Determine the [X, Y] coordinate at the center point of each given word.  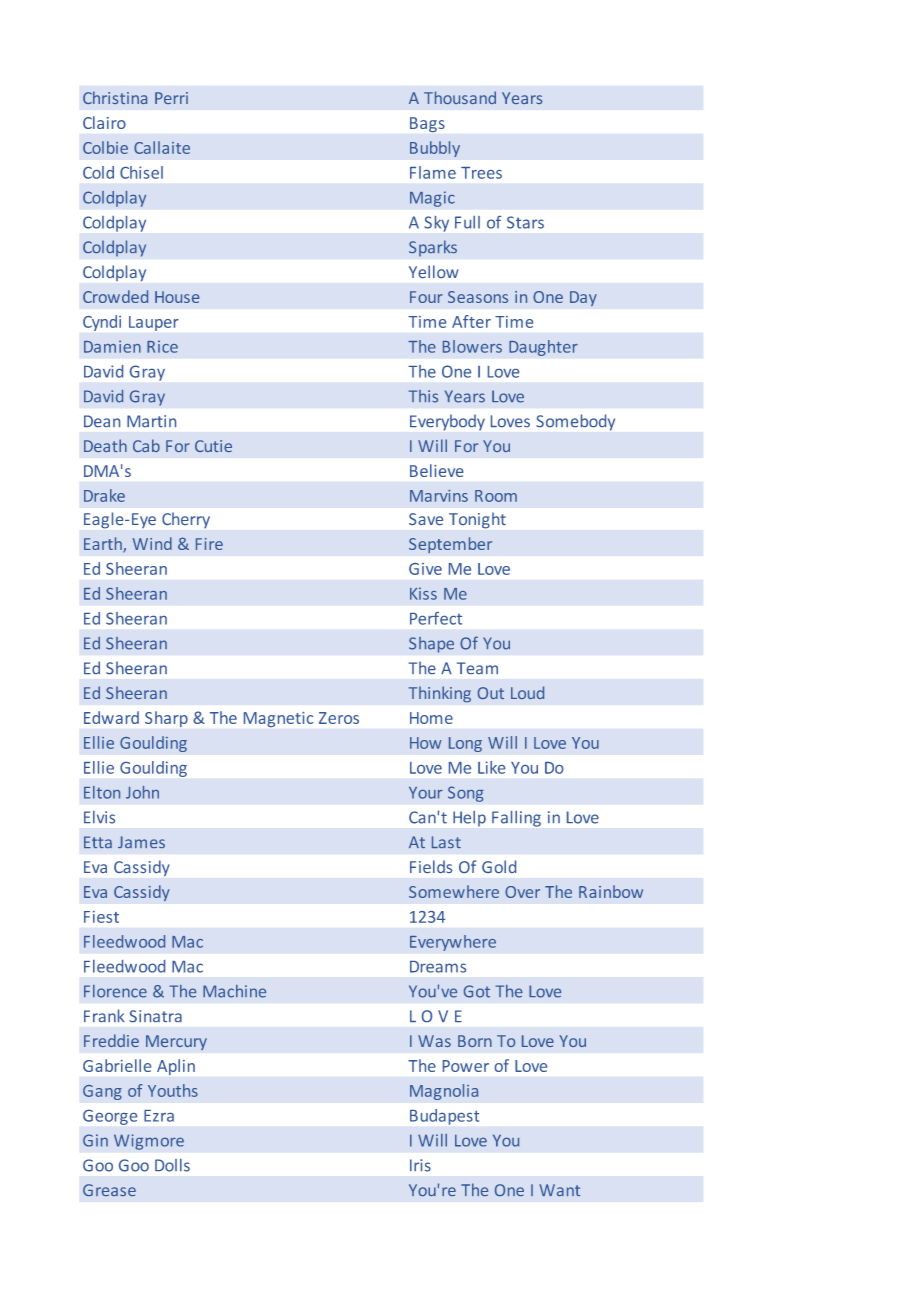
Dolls [172, 1165]
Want [559, 1190]
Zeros [339, 718]
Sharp [166, 719]
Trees [481, 173]
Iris [420, 1165]
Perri [171, 98]
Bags [427, 124]
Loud [527, 692]
